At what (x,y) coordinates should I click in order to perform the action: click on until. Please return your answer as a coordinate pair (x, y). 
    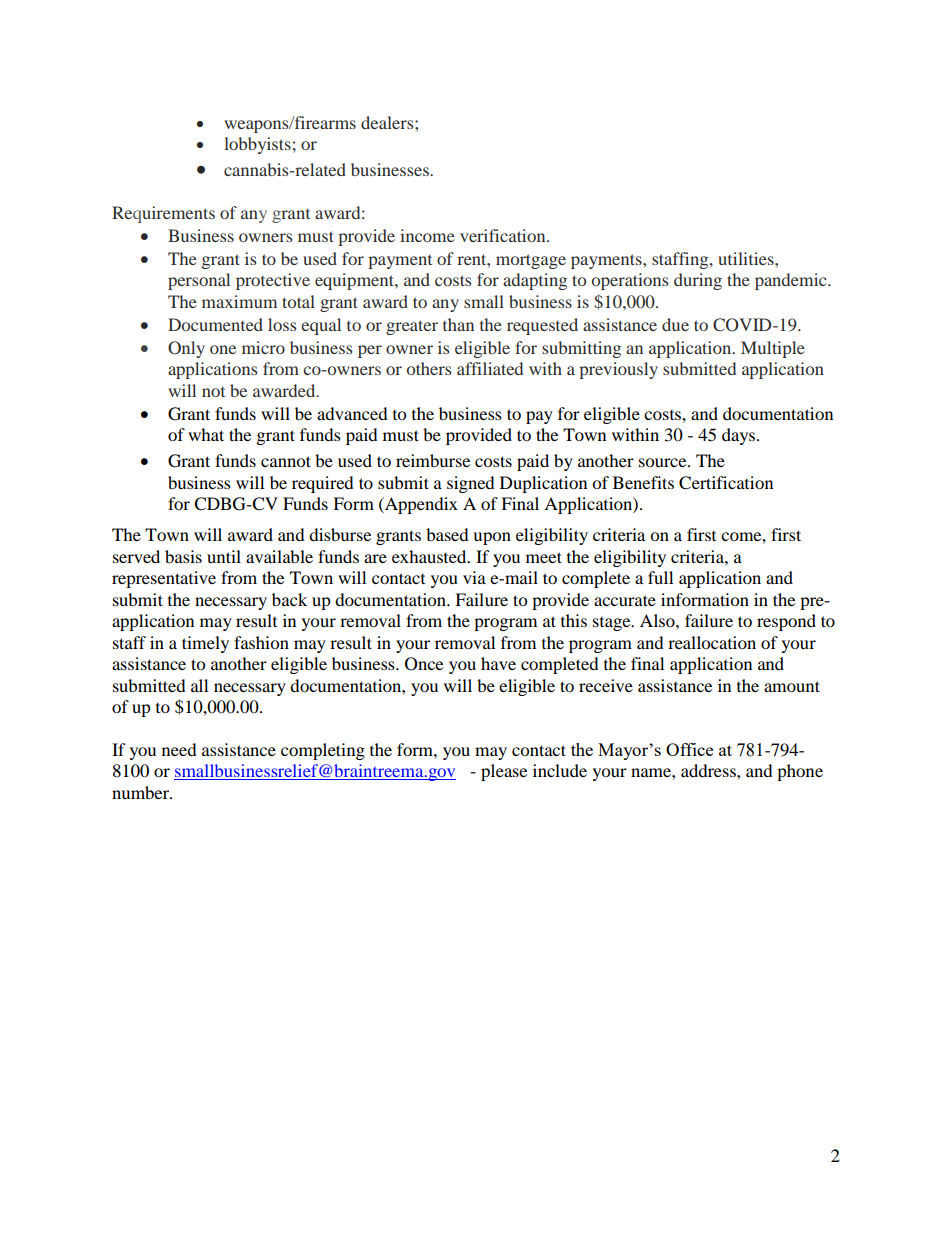
    Looking at the image, I should click on (224, 556).
